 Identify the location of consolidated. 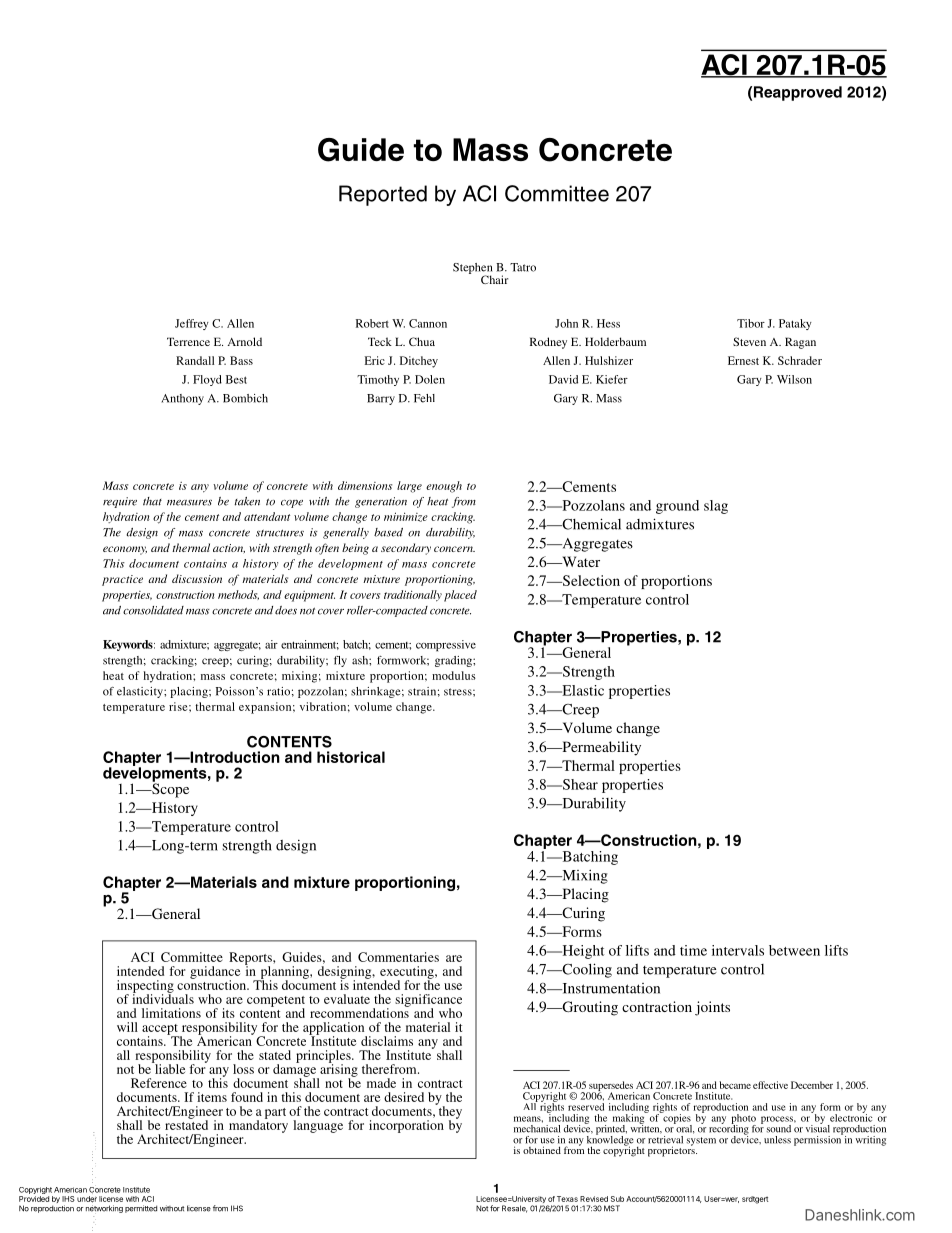
(153, 610).
